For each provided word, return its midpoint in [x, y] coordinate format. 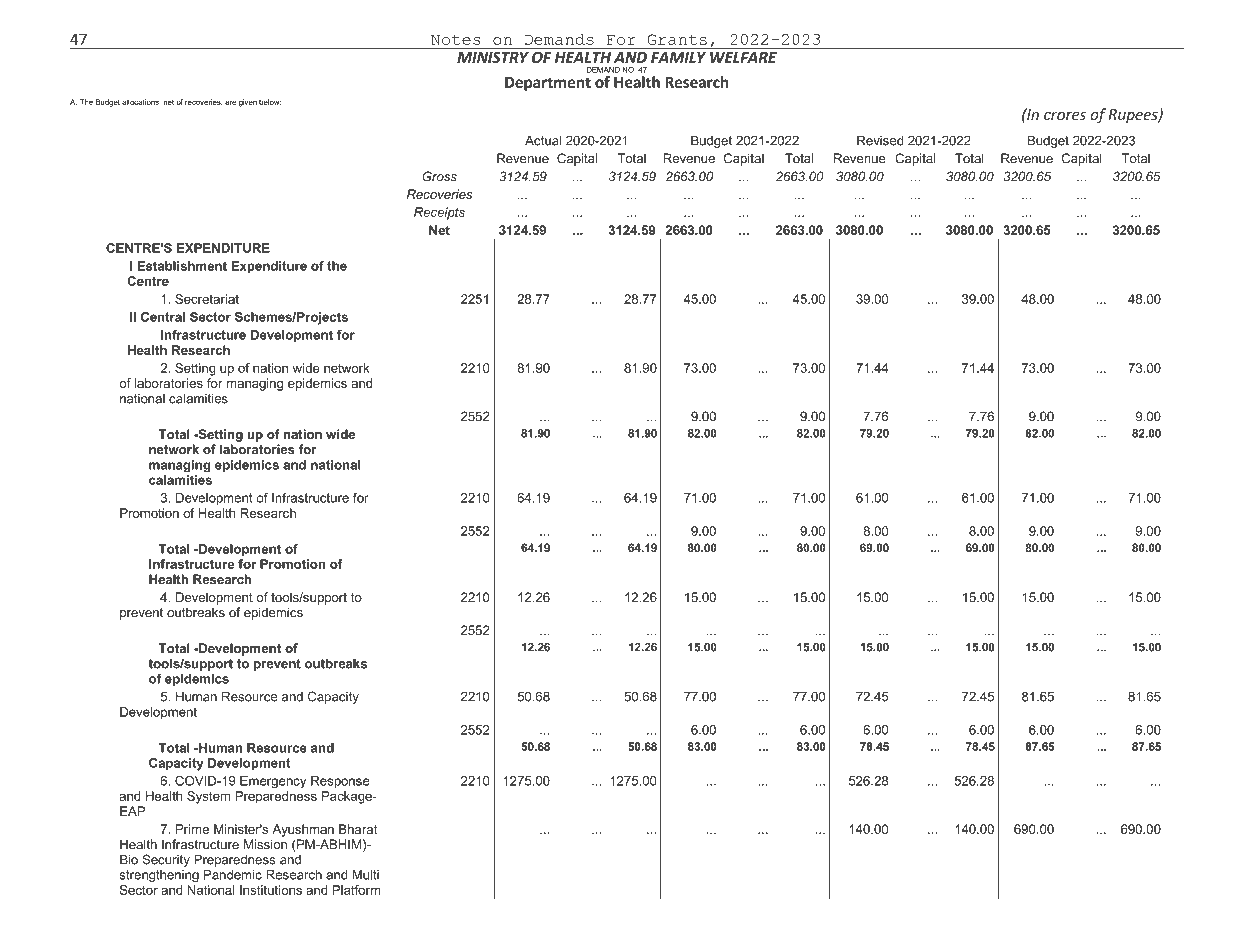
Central [163, 317]
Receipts [439, 213]
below [270, 102]
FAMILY [678, 57]
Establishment [182, 266]
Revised [880, 140]
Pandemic [233, 875]
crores [1065, 116]
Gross [439, 176]
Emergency [273, 782]
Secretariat [207, 299]
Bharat [358, 829]
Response [340, 782]
